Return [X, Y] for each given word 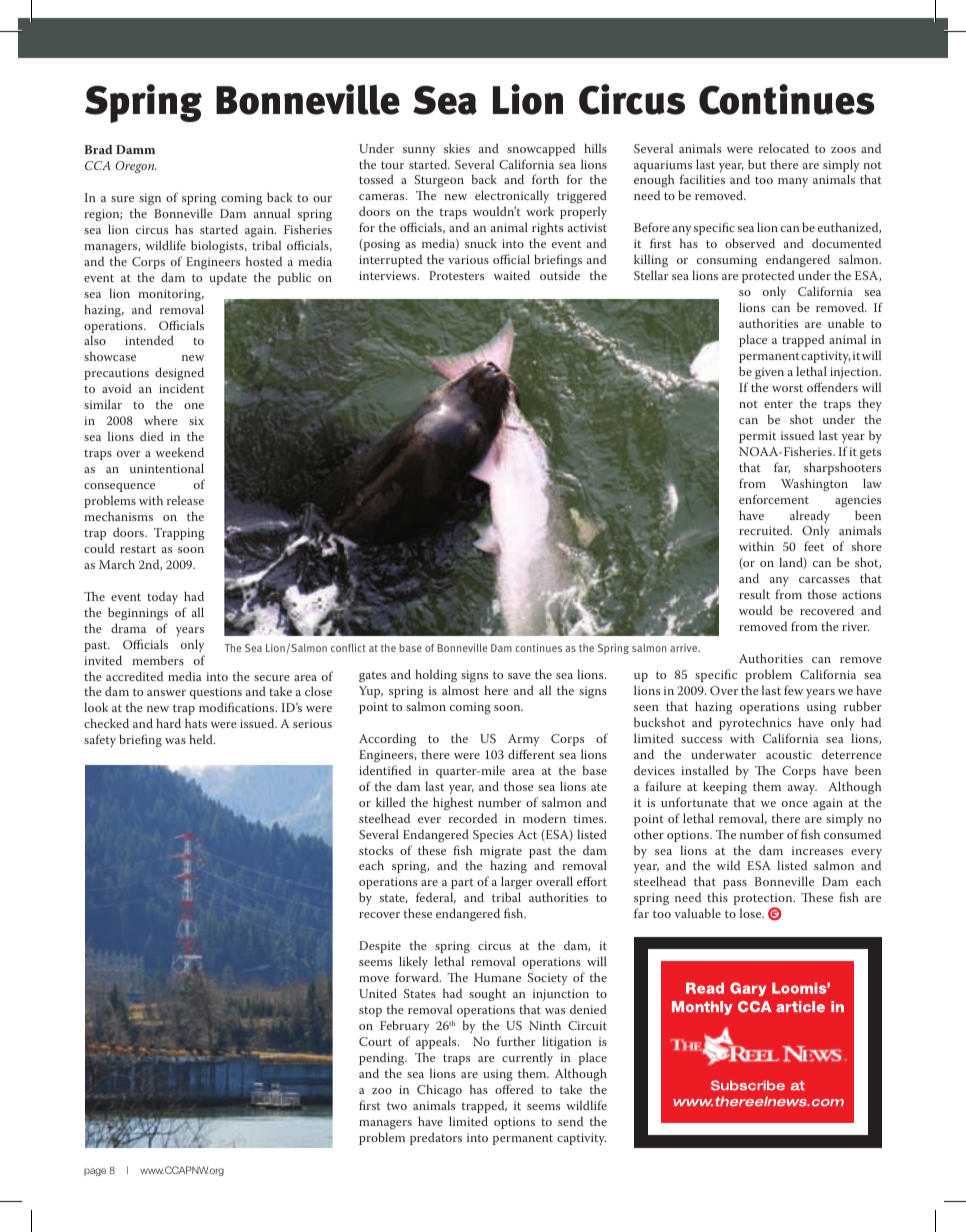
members [158, 660]
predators [436, 1138]
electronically [512, 198]
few [793, 690]
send [570, 1121]
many [793, 182]
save [519, 676]
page [95, 1172]
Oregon [135, 167]
